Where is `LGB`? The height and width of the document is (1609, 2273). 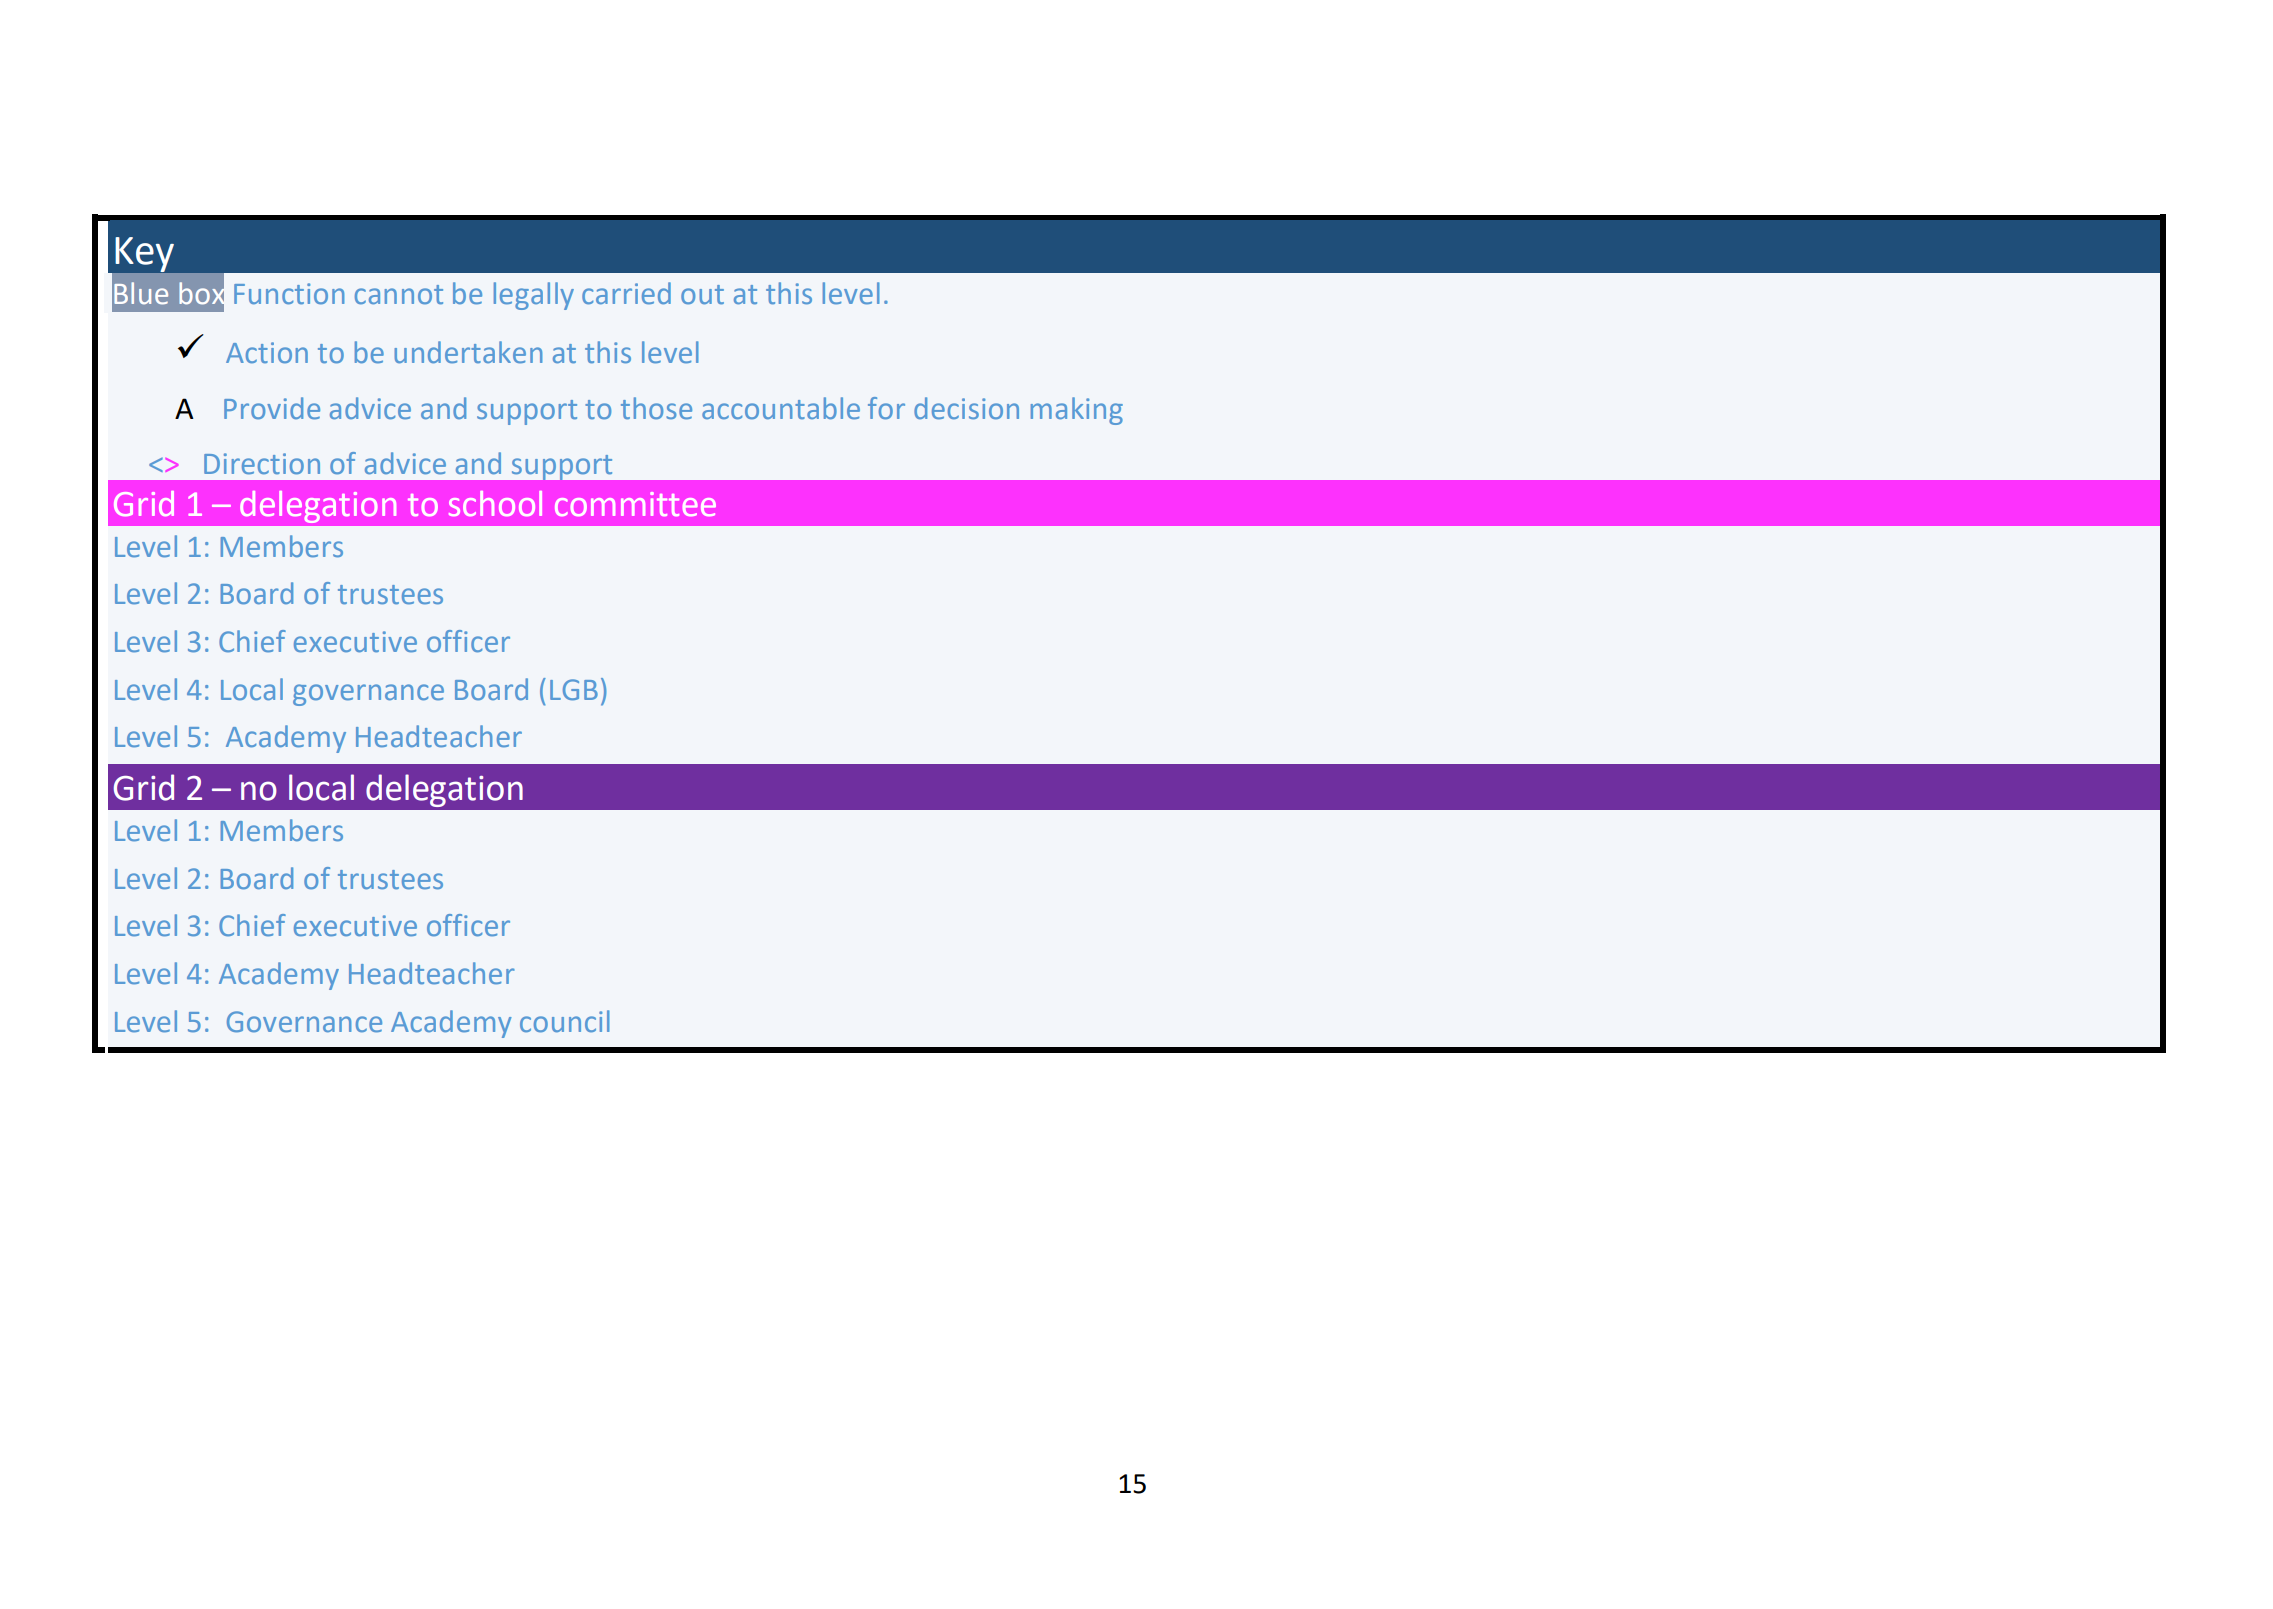 LGB is located at coordinates (574, 690).
